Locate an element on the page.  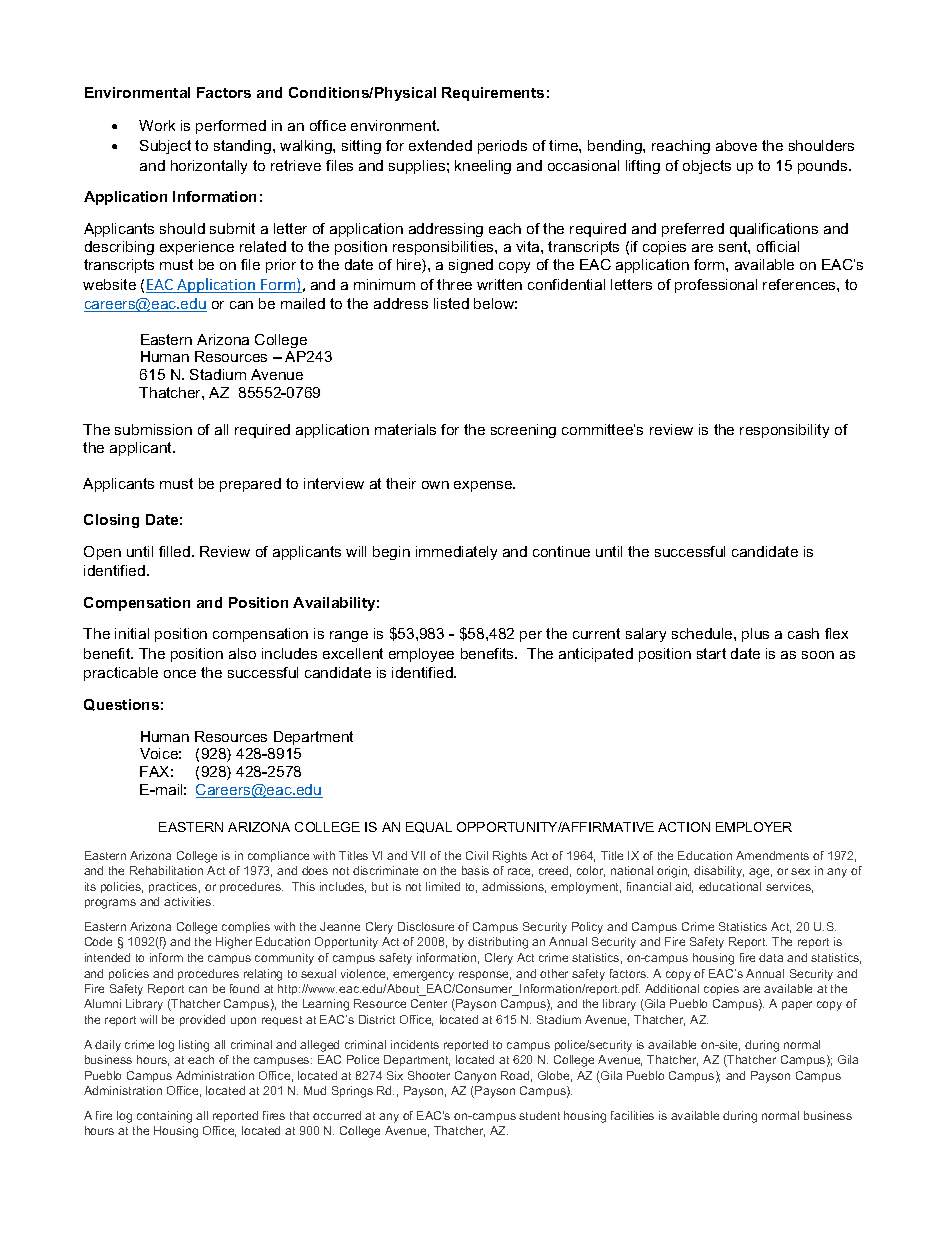
above is located at coordinates (736, 145).
